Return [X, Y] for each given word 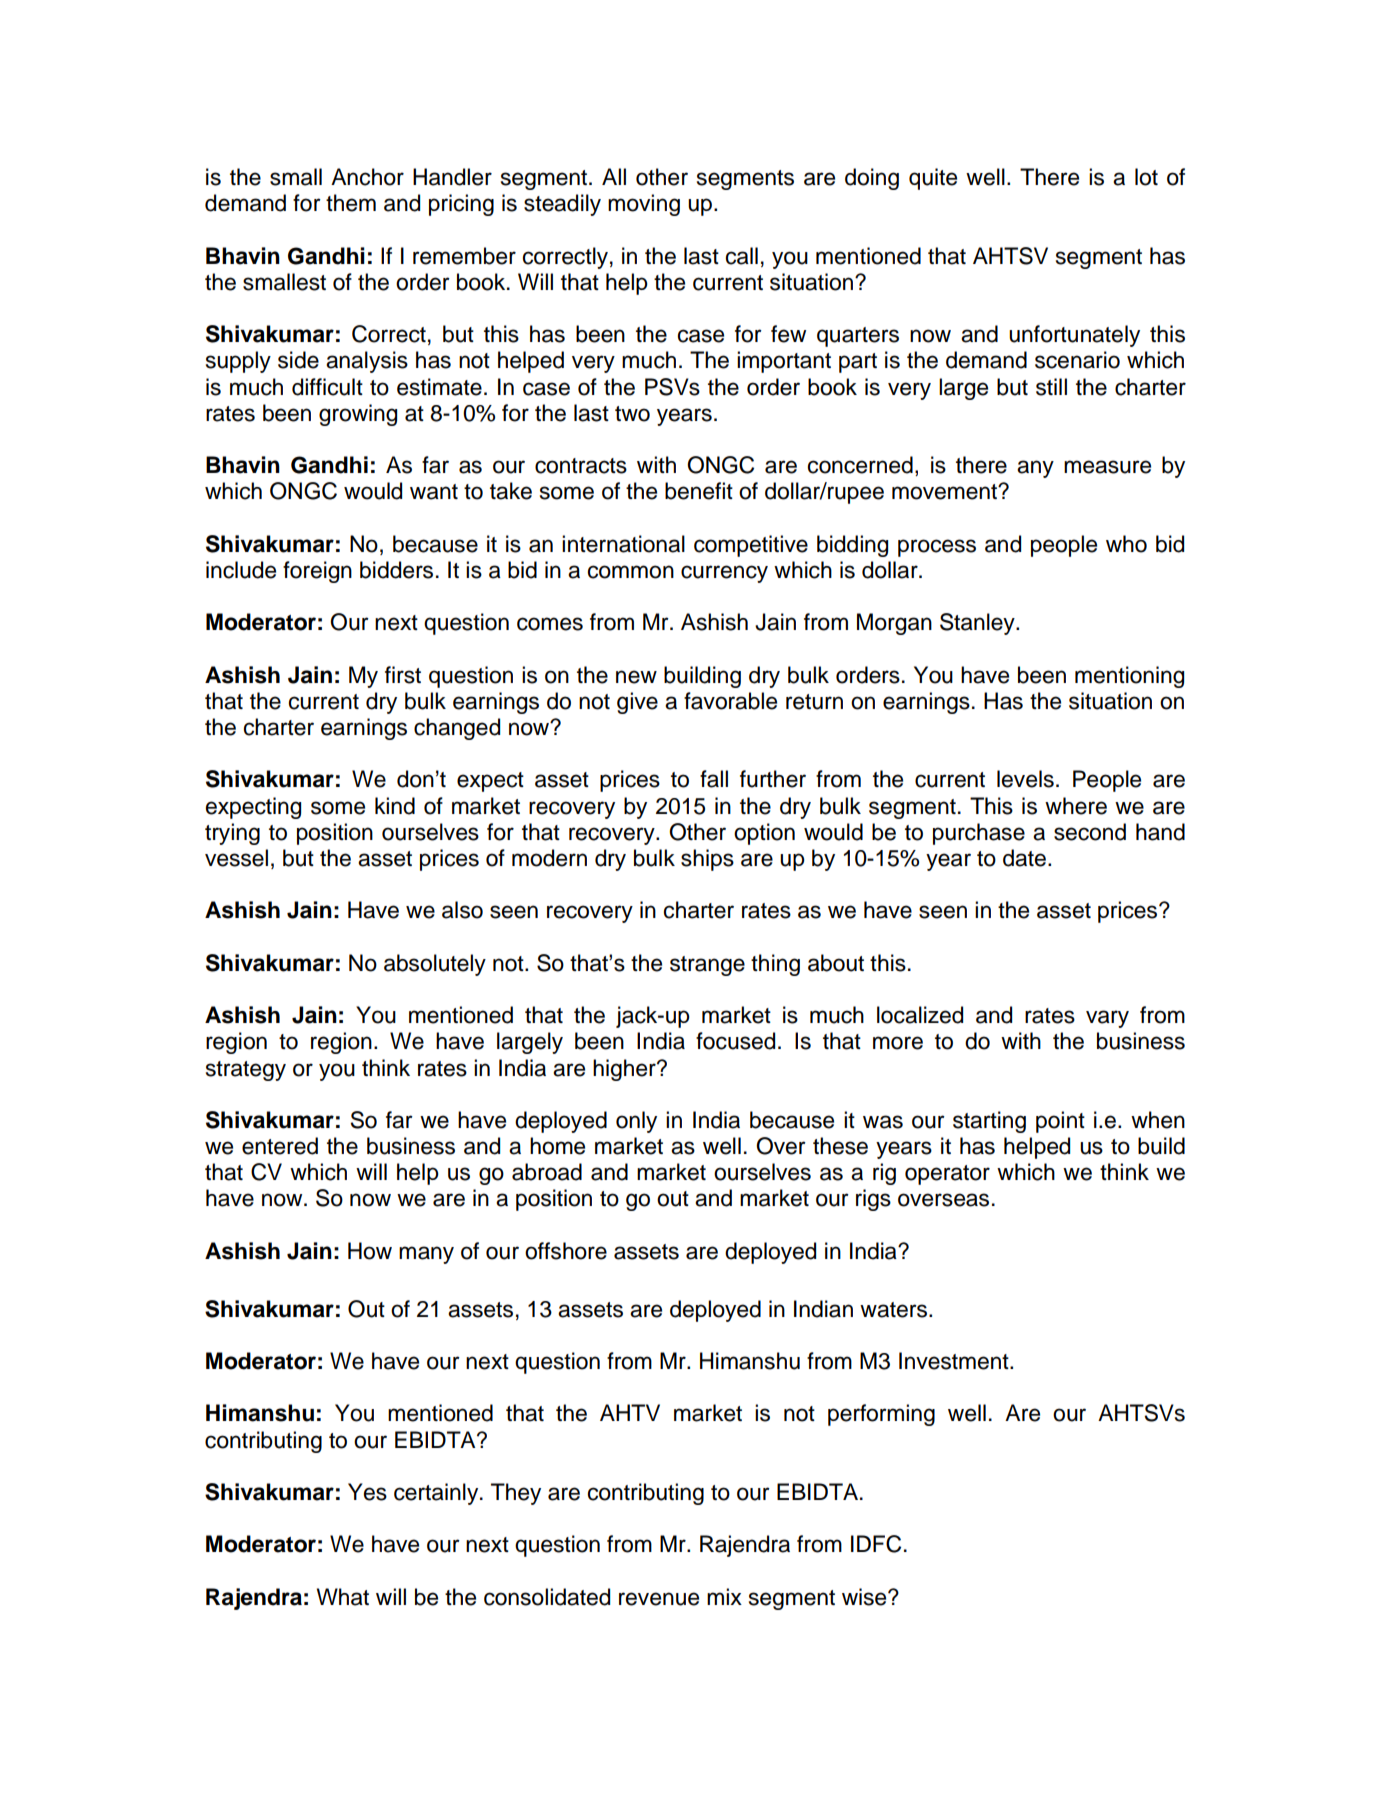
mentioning [1129, 677]
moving [644, 205]
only [636, 1122]
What [343, 1597]
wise [865, 1597]
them [351, 203]
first [403, 675]
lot [1146, 177]
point [1060, 1122]
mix [724, 1596]
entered [280, 1146]
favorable [730, 701]
